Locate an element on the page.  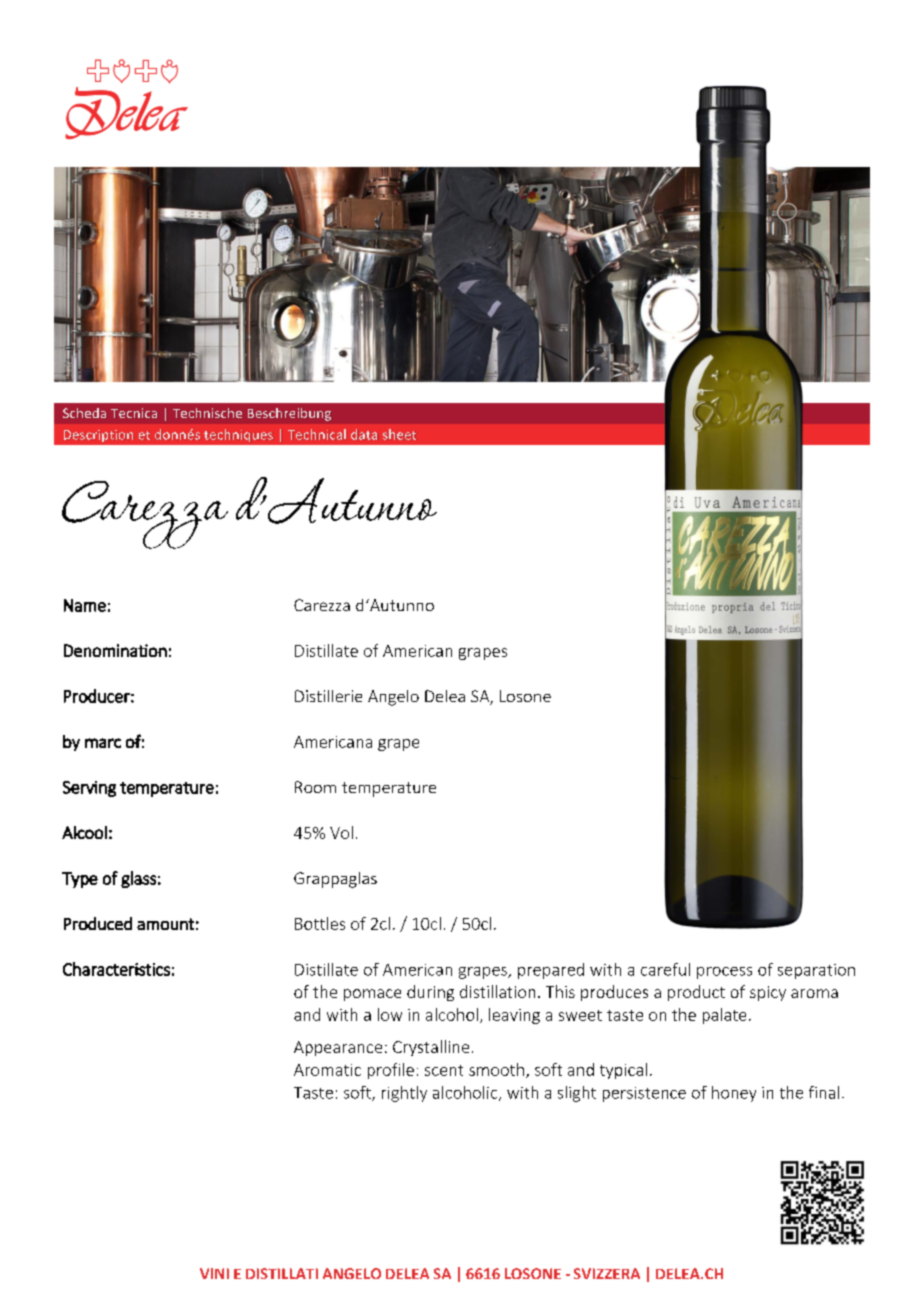
marc is located at coordinates (103, 743).
